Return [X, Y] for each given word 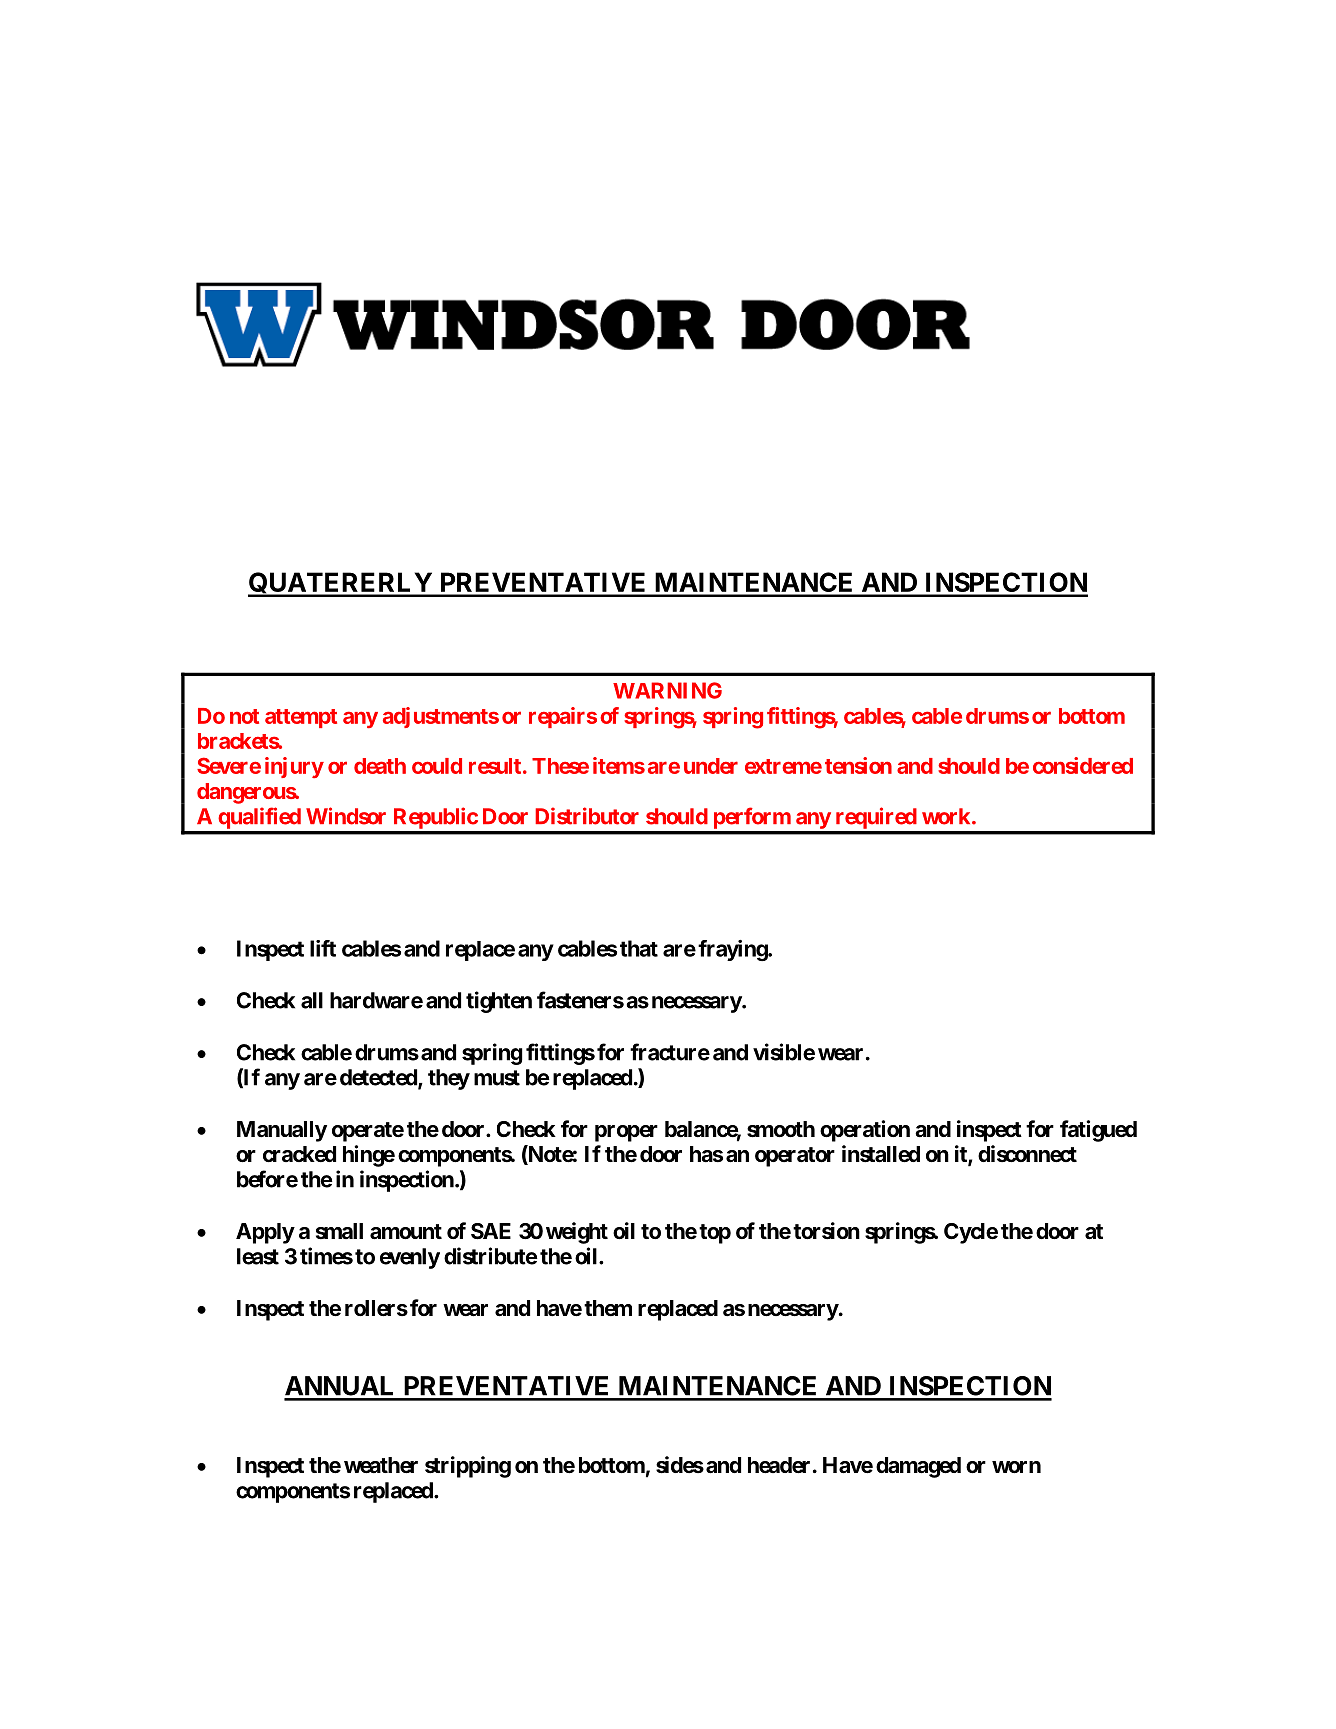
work [946, 816]
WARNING [667, 690]
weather [381, 1465]
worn [1016, 1467]
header [779, 1465]
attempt [301, 718]
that [639, 948]
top [715, 1234]
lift [323, 948]
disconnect [1027, 1154]
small [339, 1231]
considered [1083, 765]
